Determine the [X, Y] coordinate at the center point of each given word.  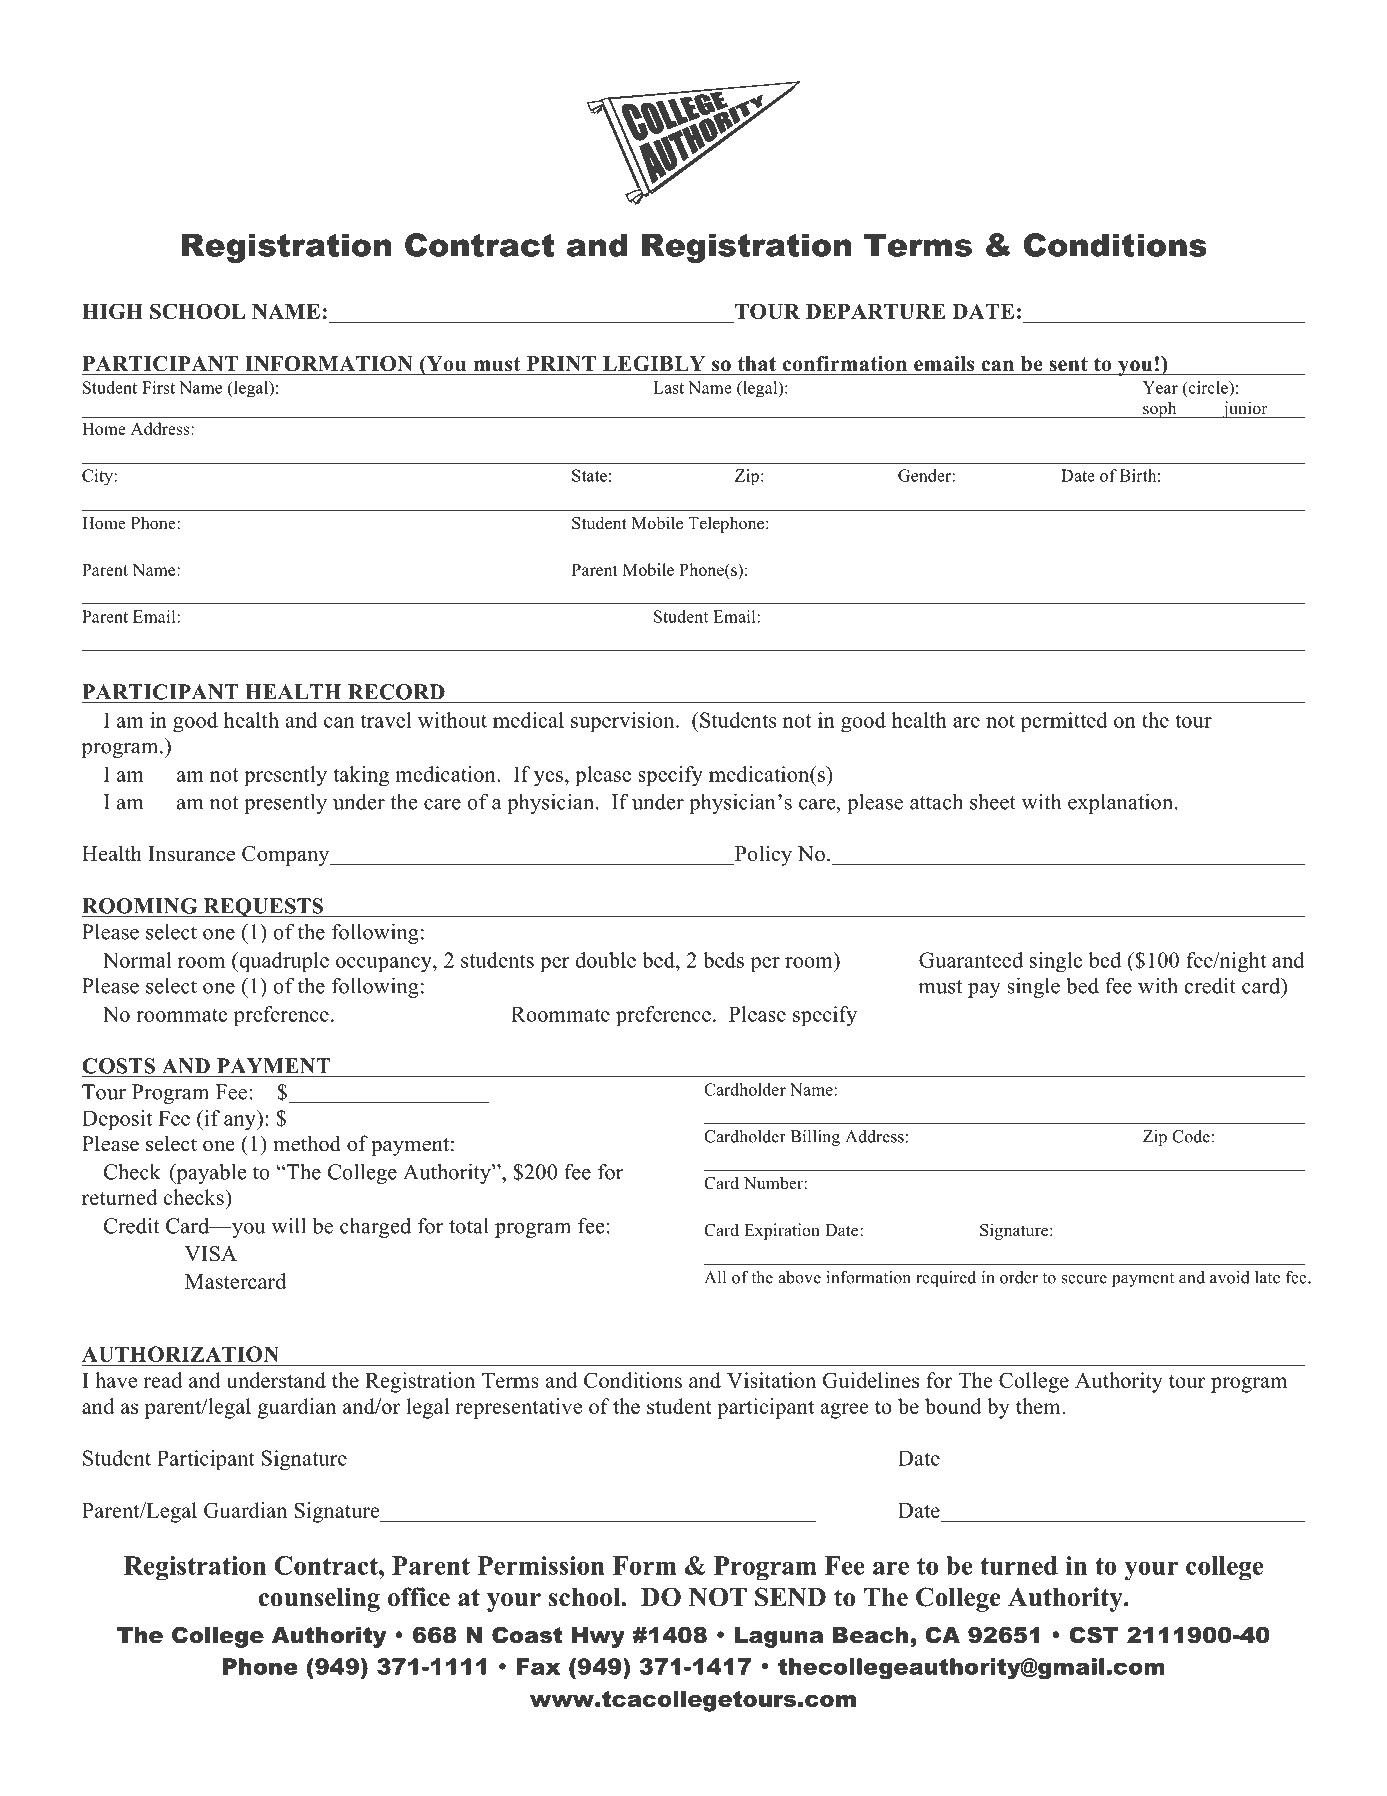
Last [668, 387]
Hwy [598, 1637]
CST [1094, 1635]
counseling [319, 1599]
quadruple [283, 962]
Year [1160, 387]
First [158, 387]
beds [723, 960]
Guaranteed [971, 960]
